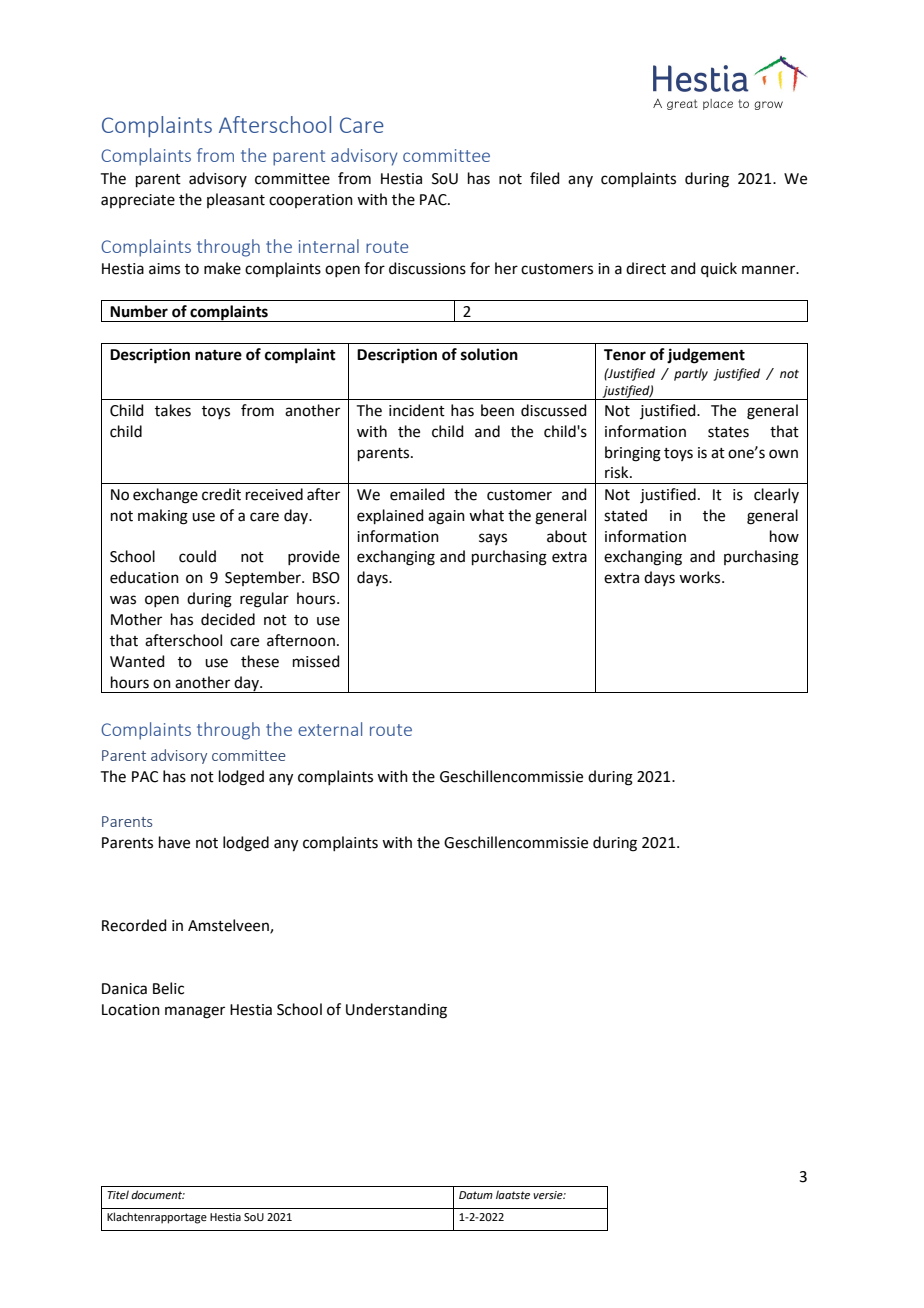 The width and height of the screenshot is (924, 1308). What do you see at coordinates (476, 1195) in the screenshot?
I see `Datum` at bounding box center [476, 1195].
